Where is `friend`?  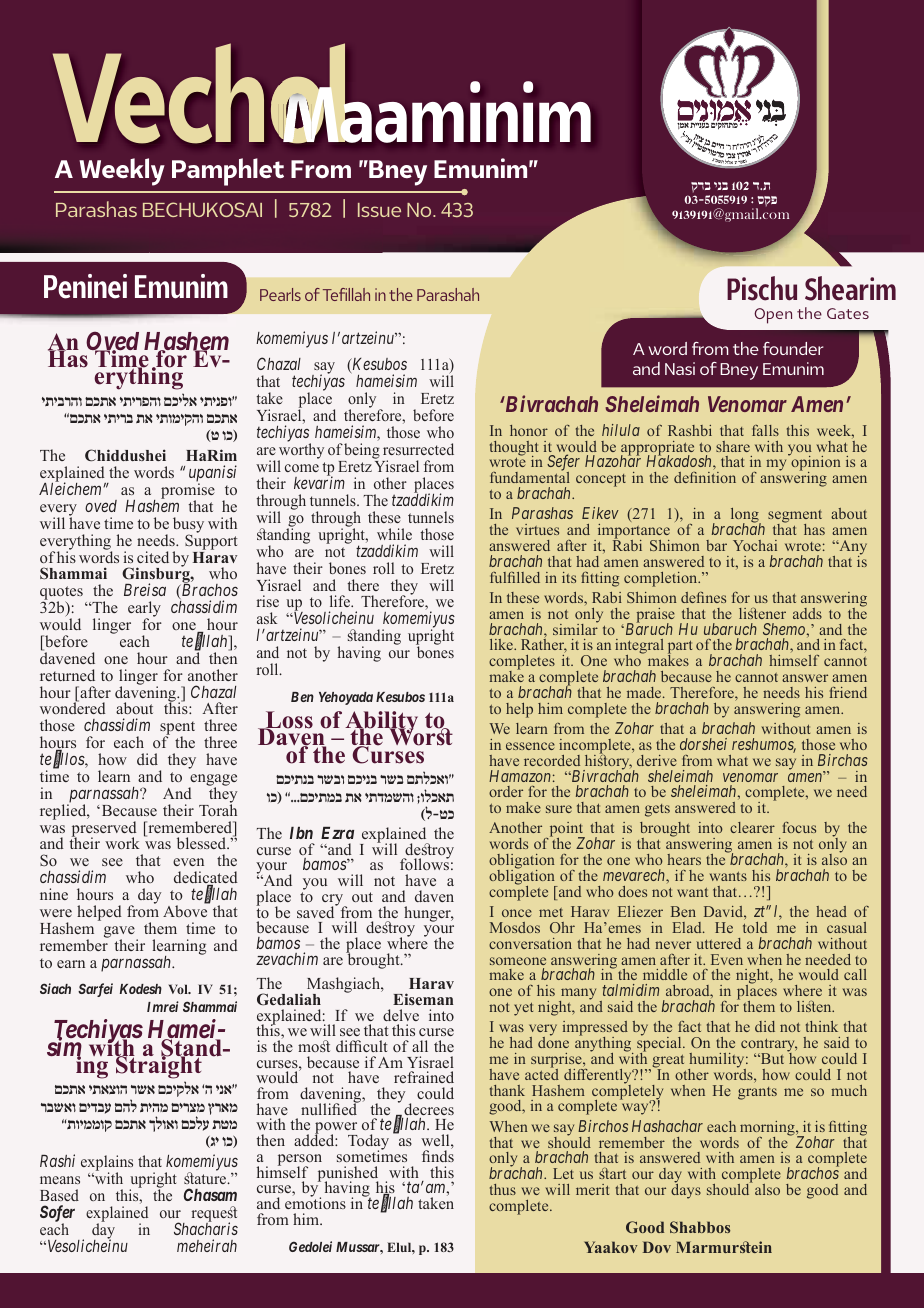
friend is located at coordinates (848, 692).
